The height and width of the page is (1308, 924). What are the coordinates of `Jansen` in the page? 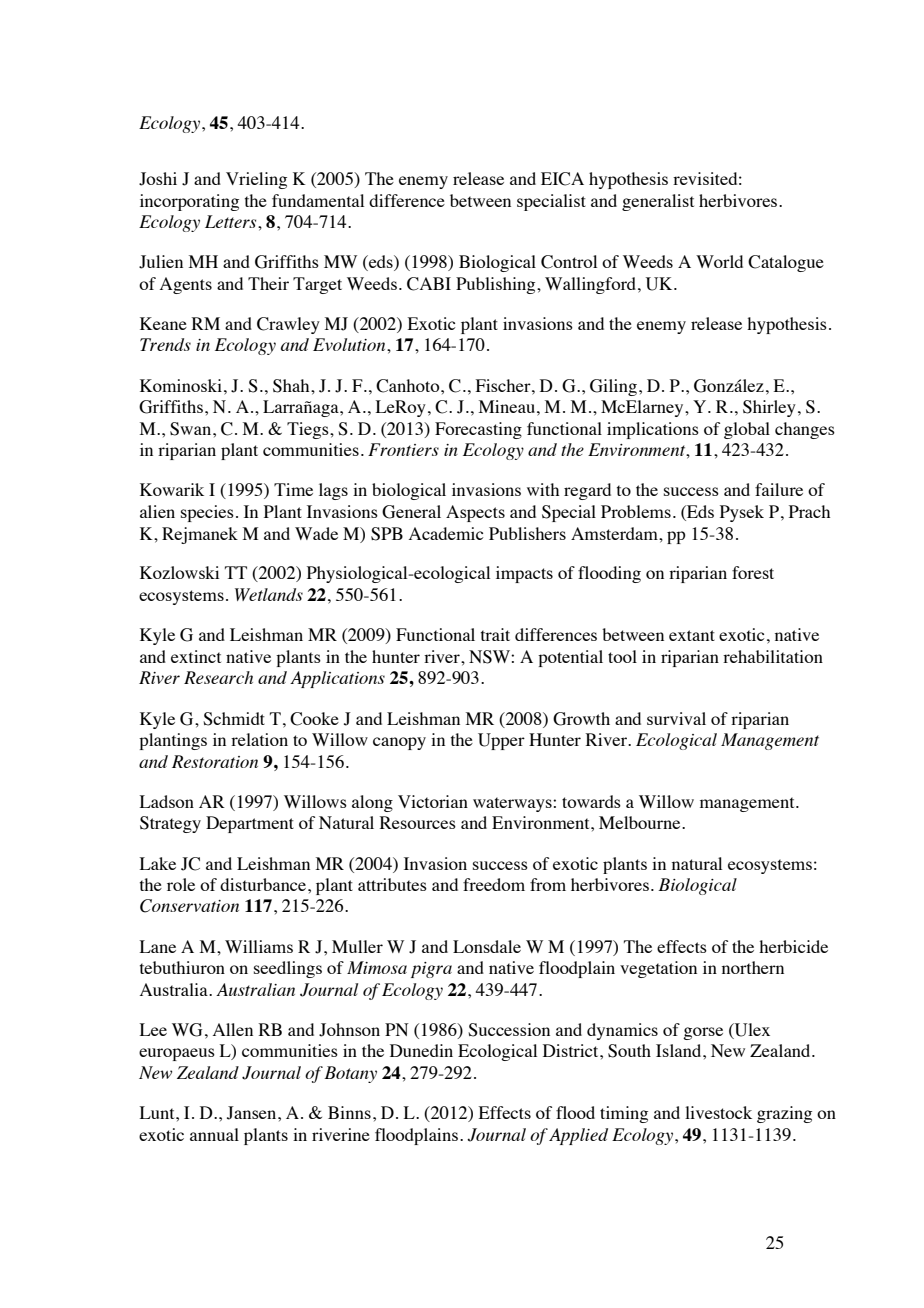 It's located at (253, 1113).
